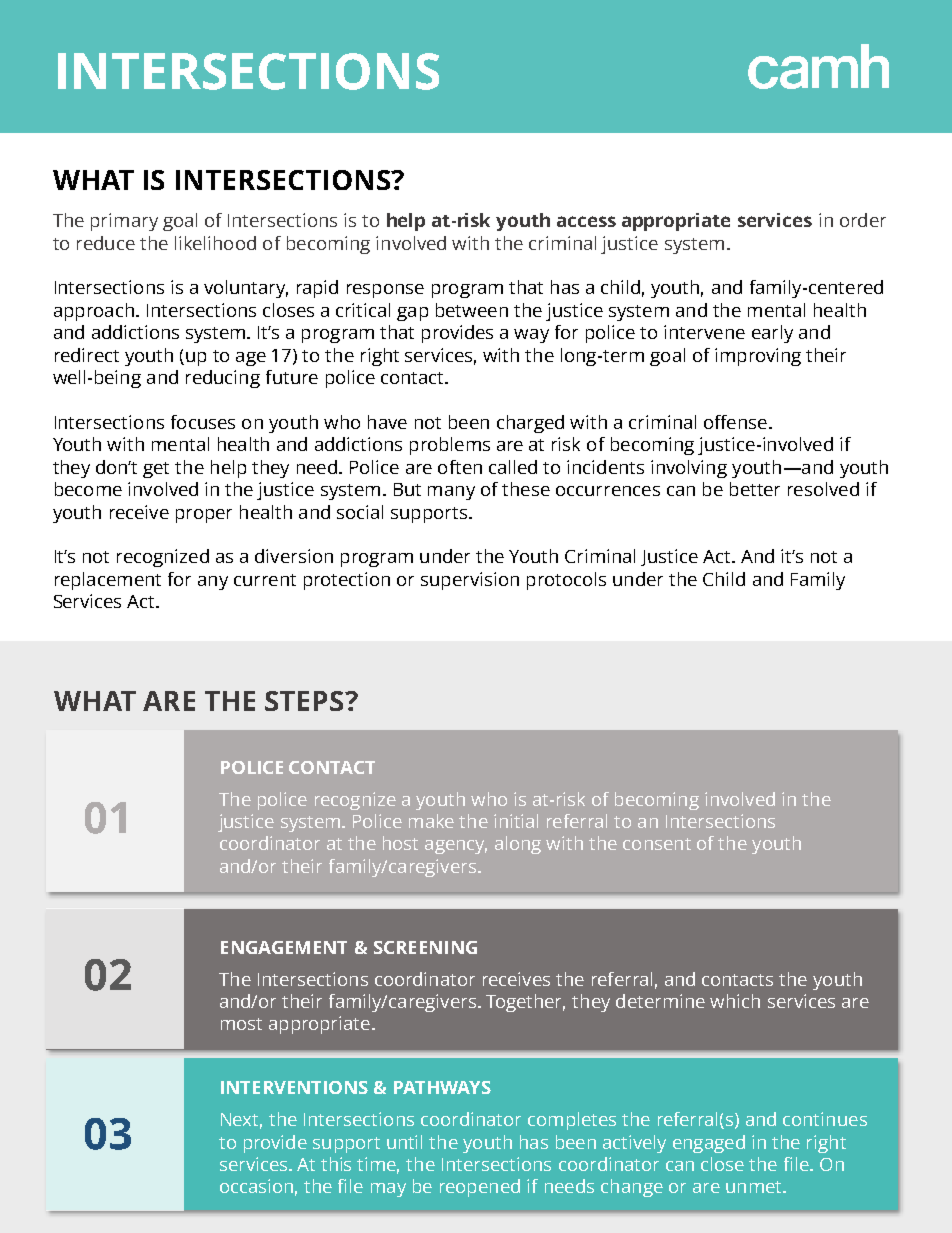 The image size is (952, 1233). What do you see at coordinates (203, 422) in the screenshot?
I see `focuses` at bounding box center [203, 422].
